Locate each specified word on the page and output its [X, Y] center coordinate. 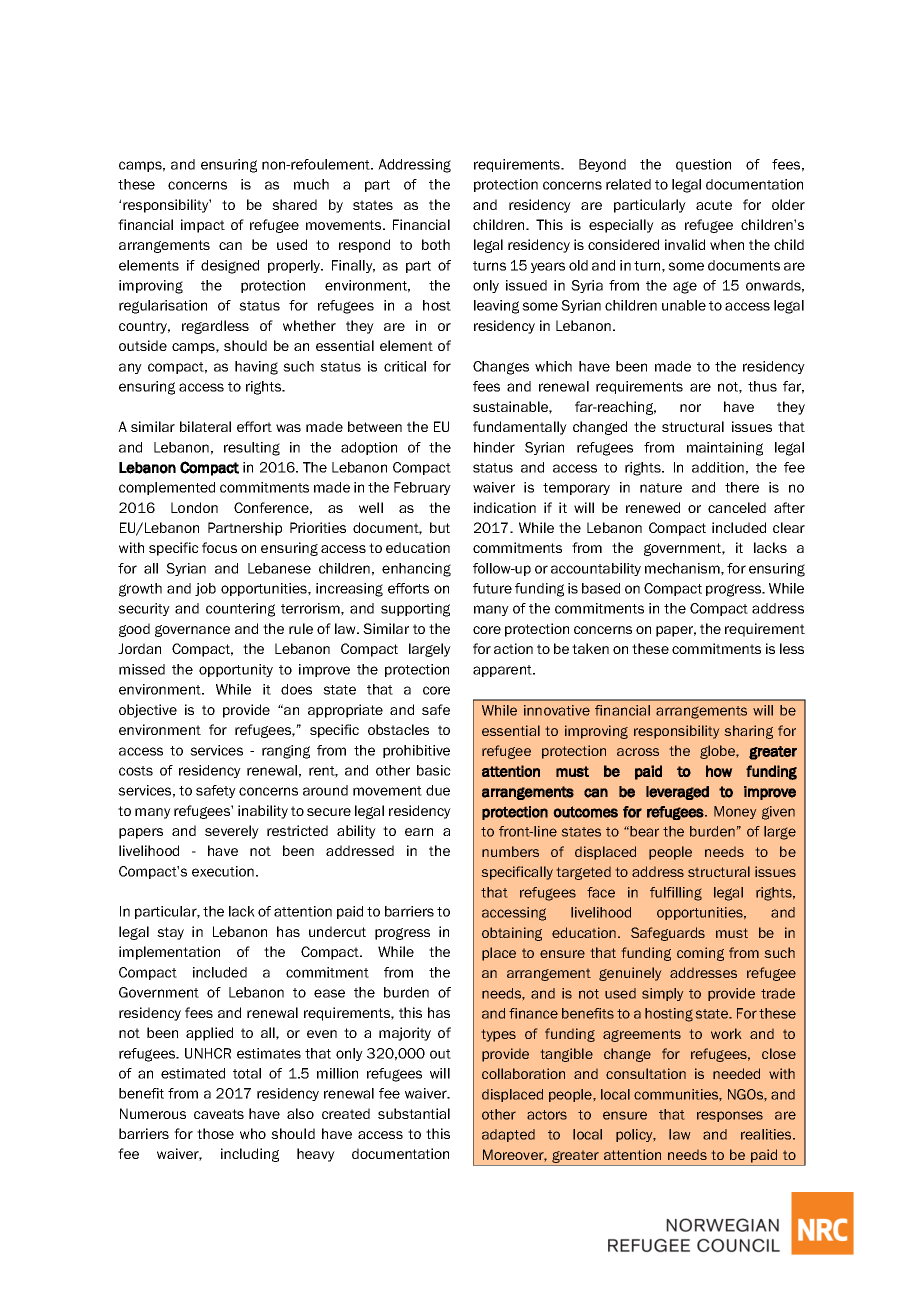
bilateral [205, 426]
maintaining [725, 449]
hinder [494, 447]
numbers [510, 851]
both [436, 244]
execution [223, 871]
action [513, 648]
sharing [748, 732]
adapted [508, 1135]
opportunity [236, 670]
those [215, 1133]
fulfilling [676, 894]
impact [203, 226]
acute [714, 205]
